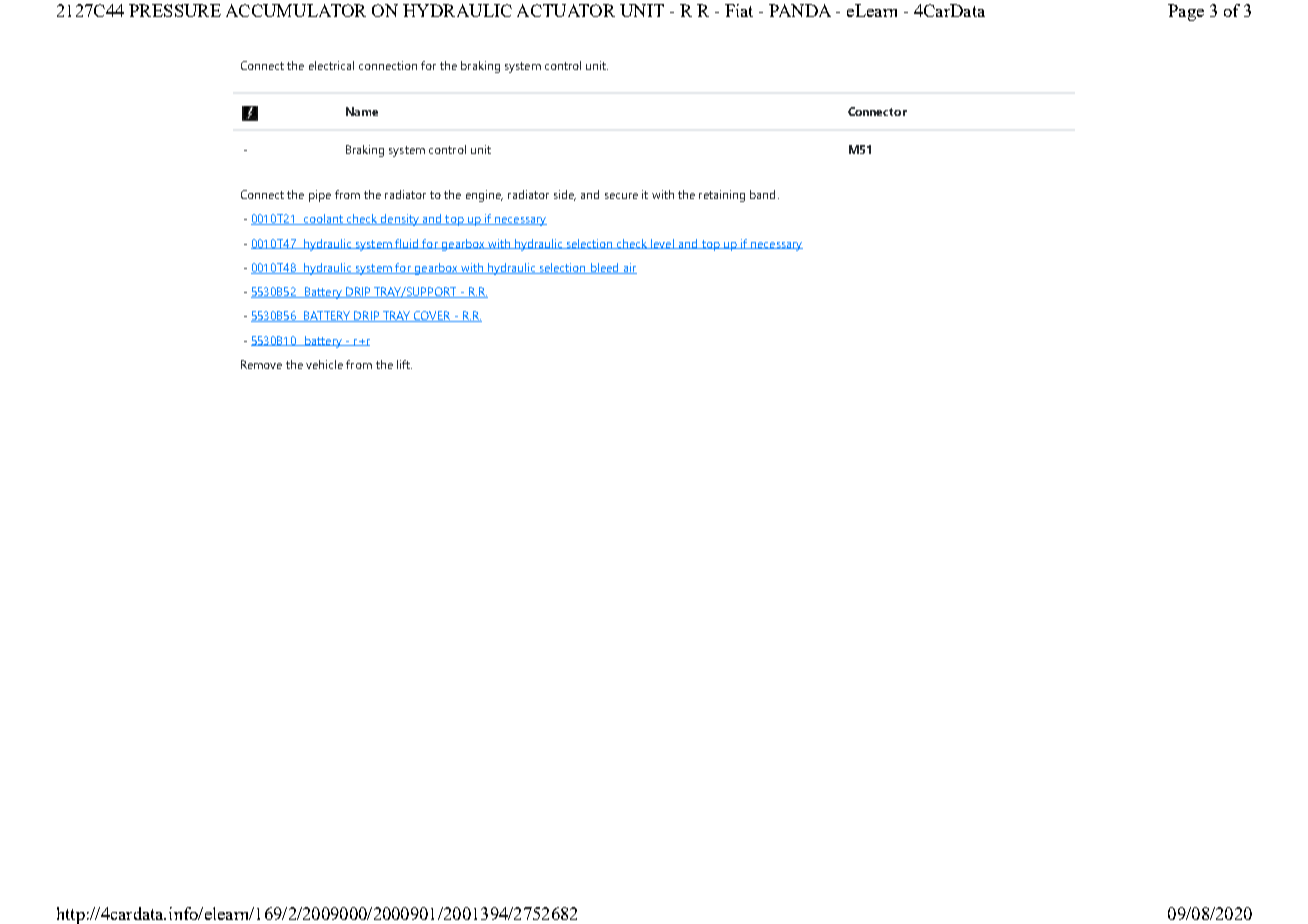 Image resolution: width=1308 pixels, height=924 pixels. What do you see at coordinates (362, 111) in the image?
I see `Name` at bounding box center [362, 111].
